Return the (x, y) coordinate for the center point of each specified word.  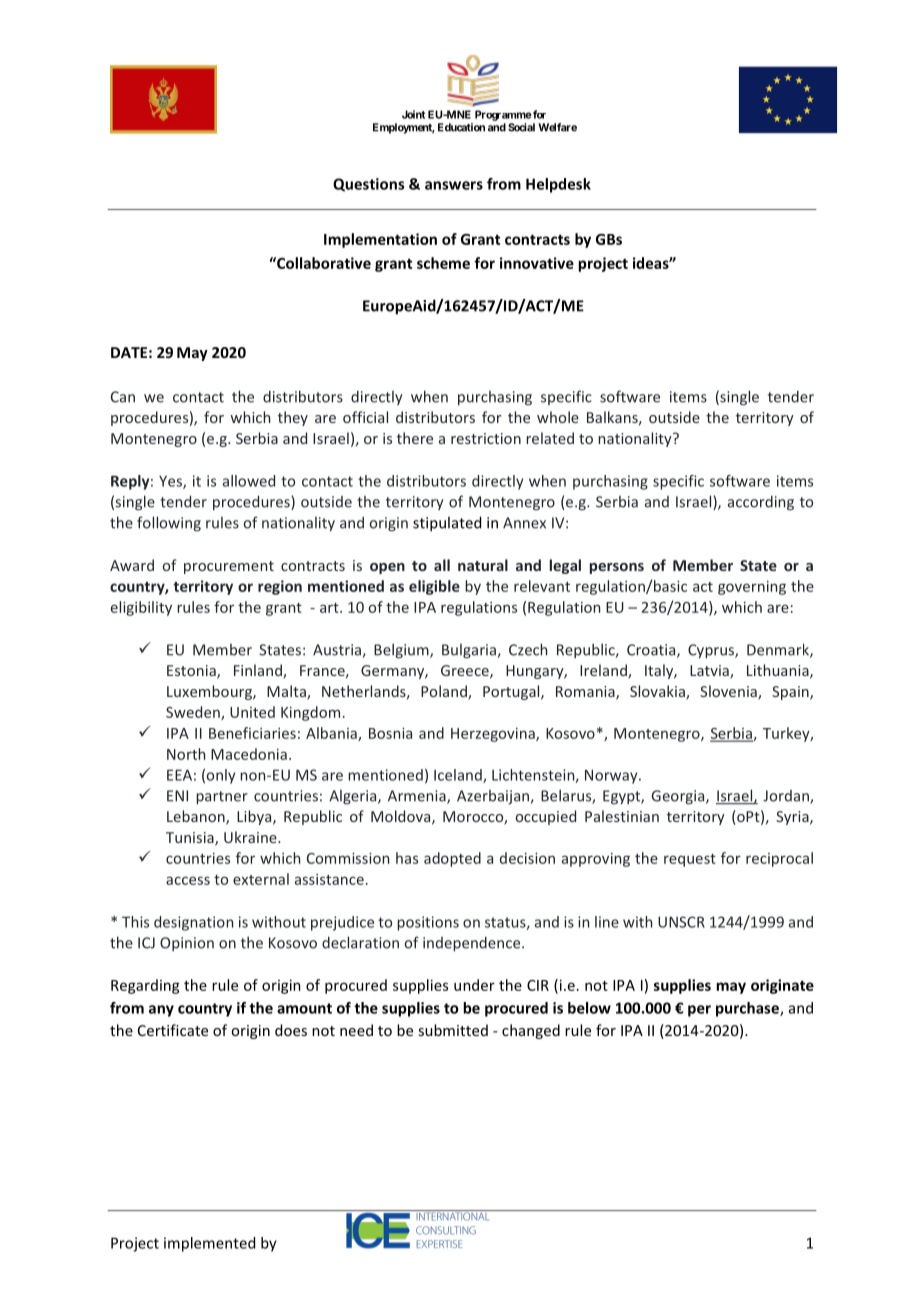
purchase (748, 1009)
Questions (368, 185)
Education (461, 127)
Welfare (557, 127)
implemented (209, 1244)
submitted (453, 1030)
